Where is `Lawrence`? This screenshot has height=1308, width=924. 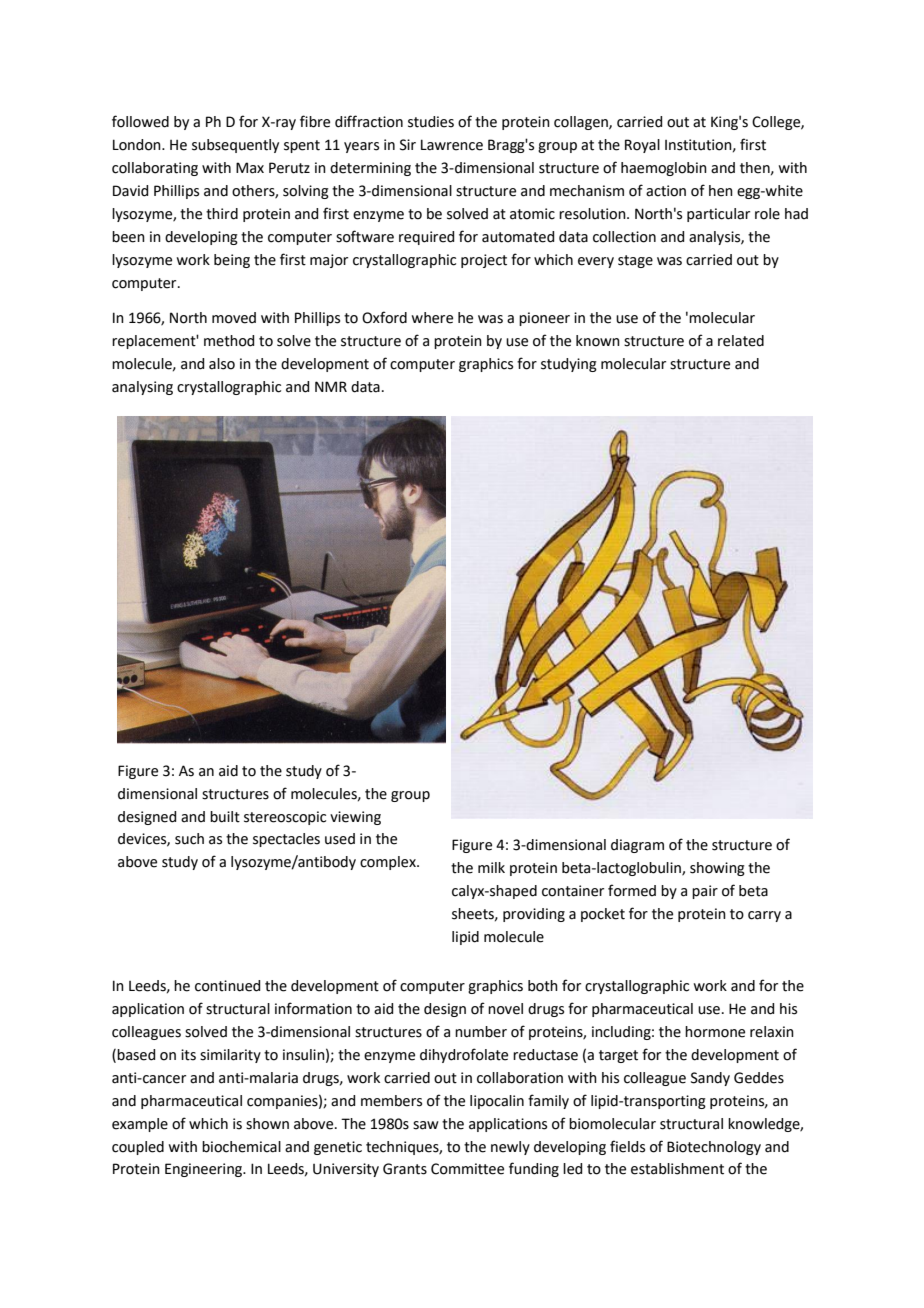
Lawrence is located at coordinates (452, 145).
